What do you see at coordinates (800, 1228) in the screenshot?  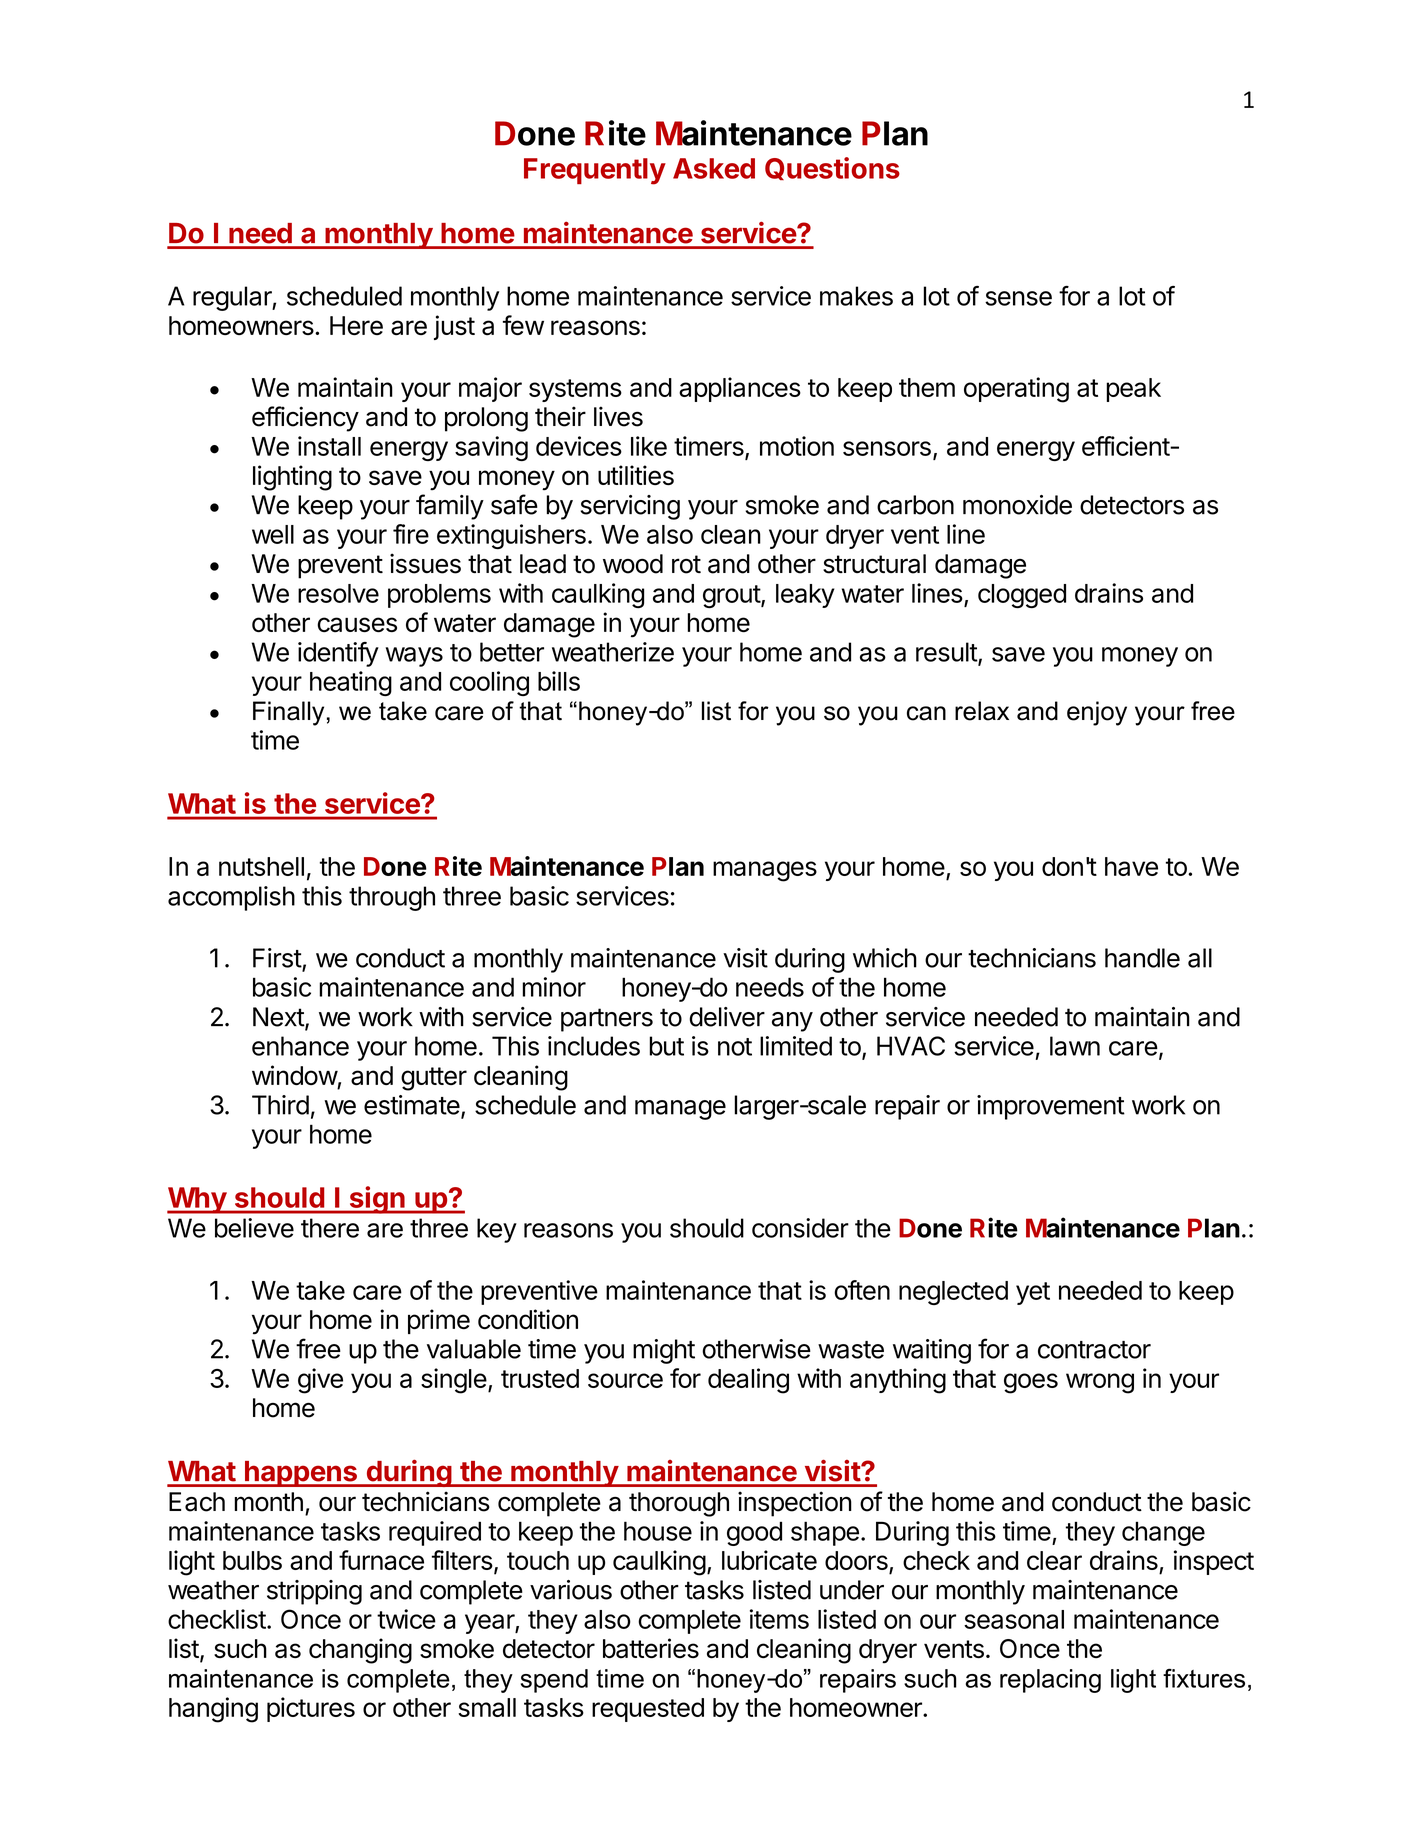 I see `consider` at bounding box center [800, 1228].
